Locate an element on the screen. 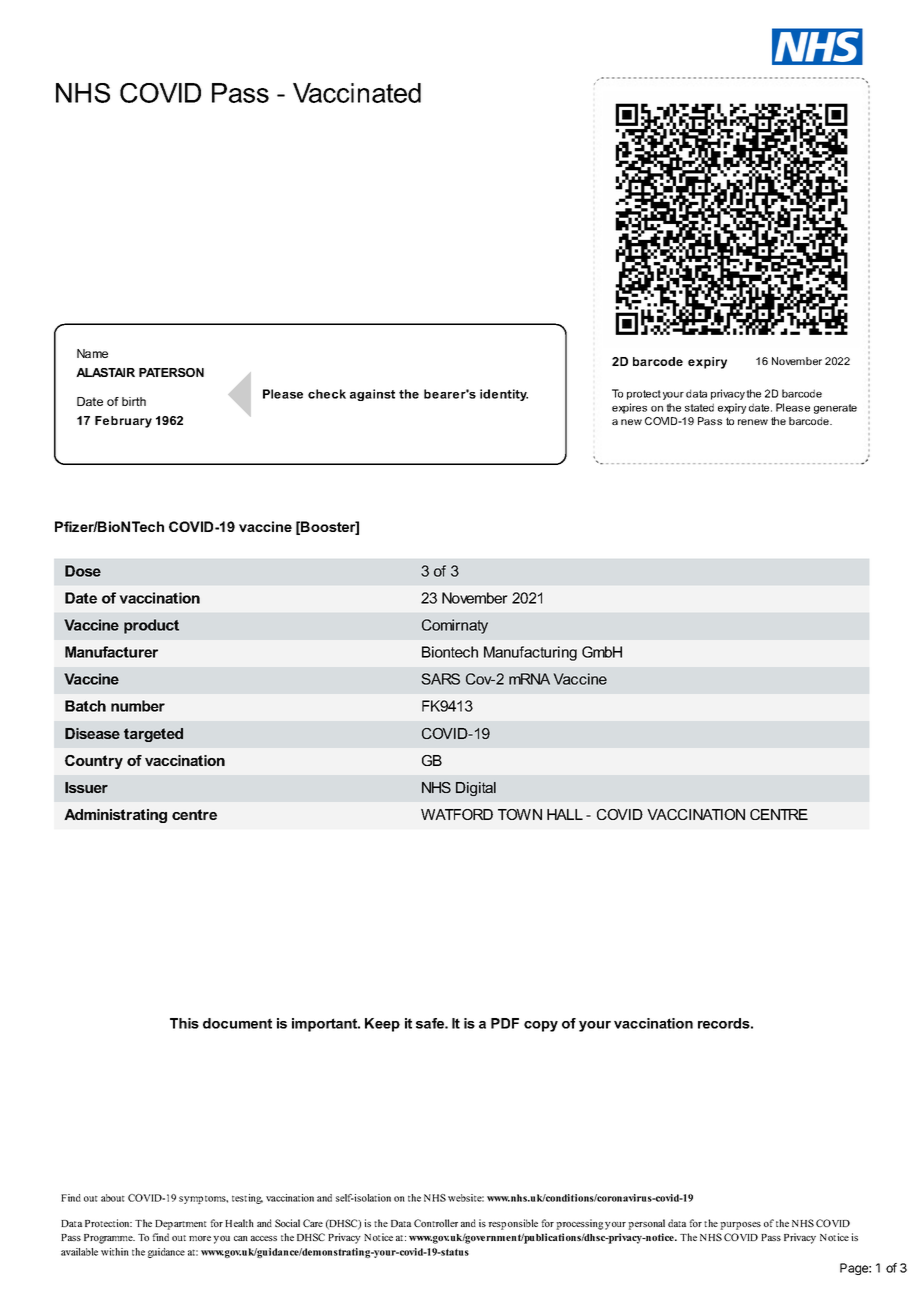 This screenshot has width=924, height=1308. stated is located at coordinates (699, 407).
